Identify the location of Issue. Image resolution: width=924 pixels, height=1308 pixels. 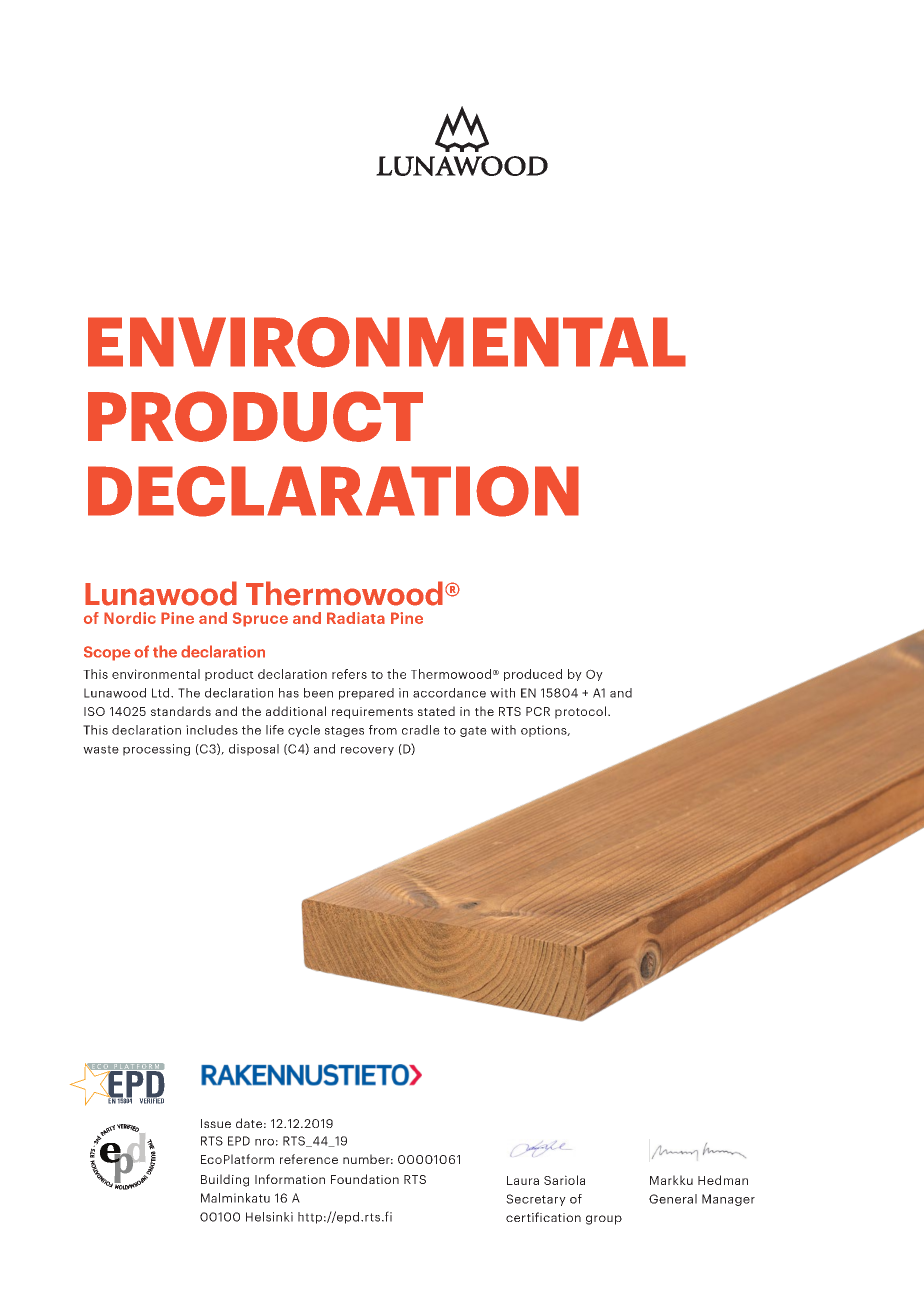
(216, 1123).
